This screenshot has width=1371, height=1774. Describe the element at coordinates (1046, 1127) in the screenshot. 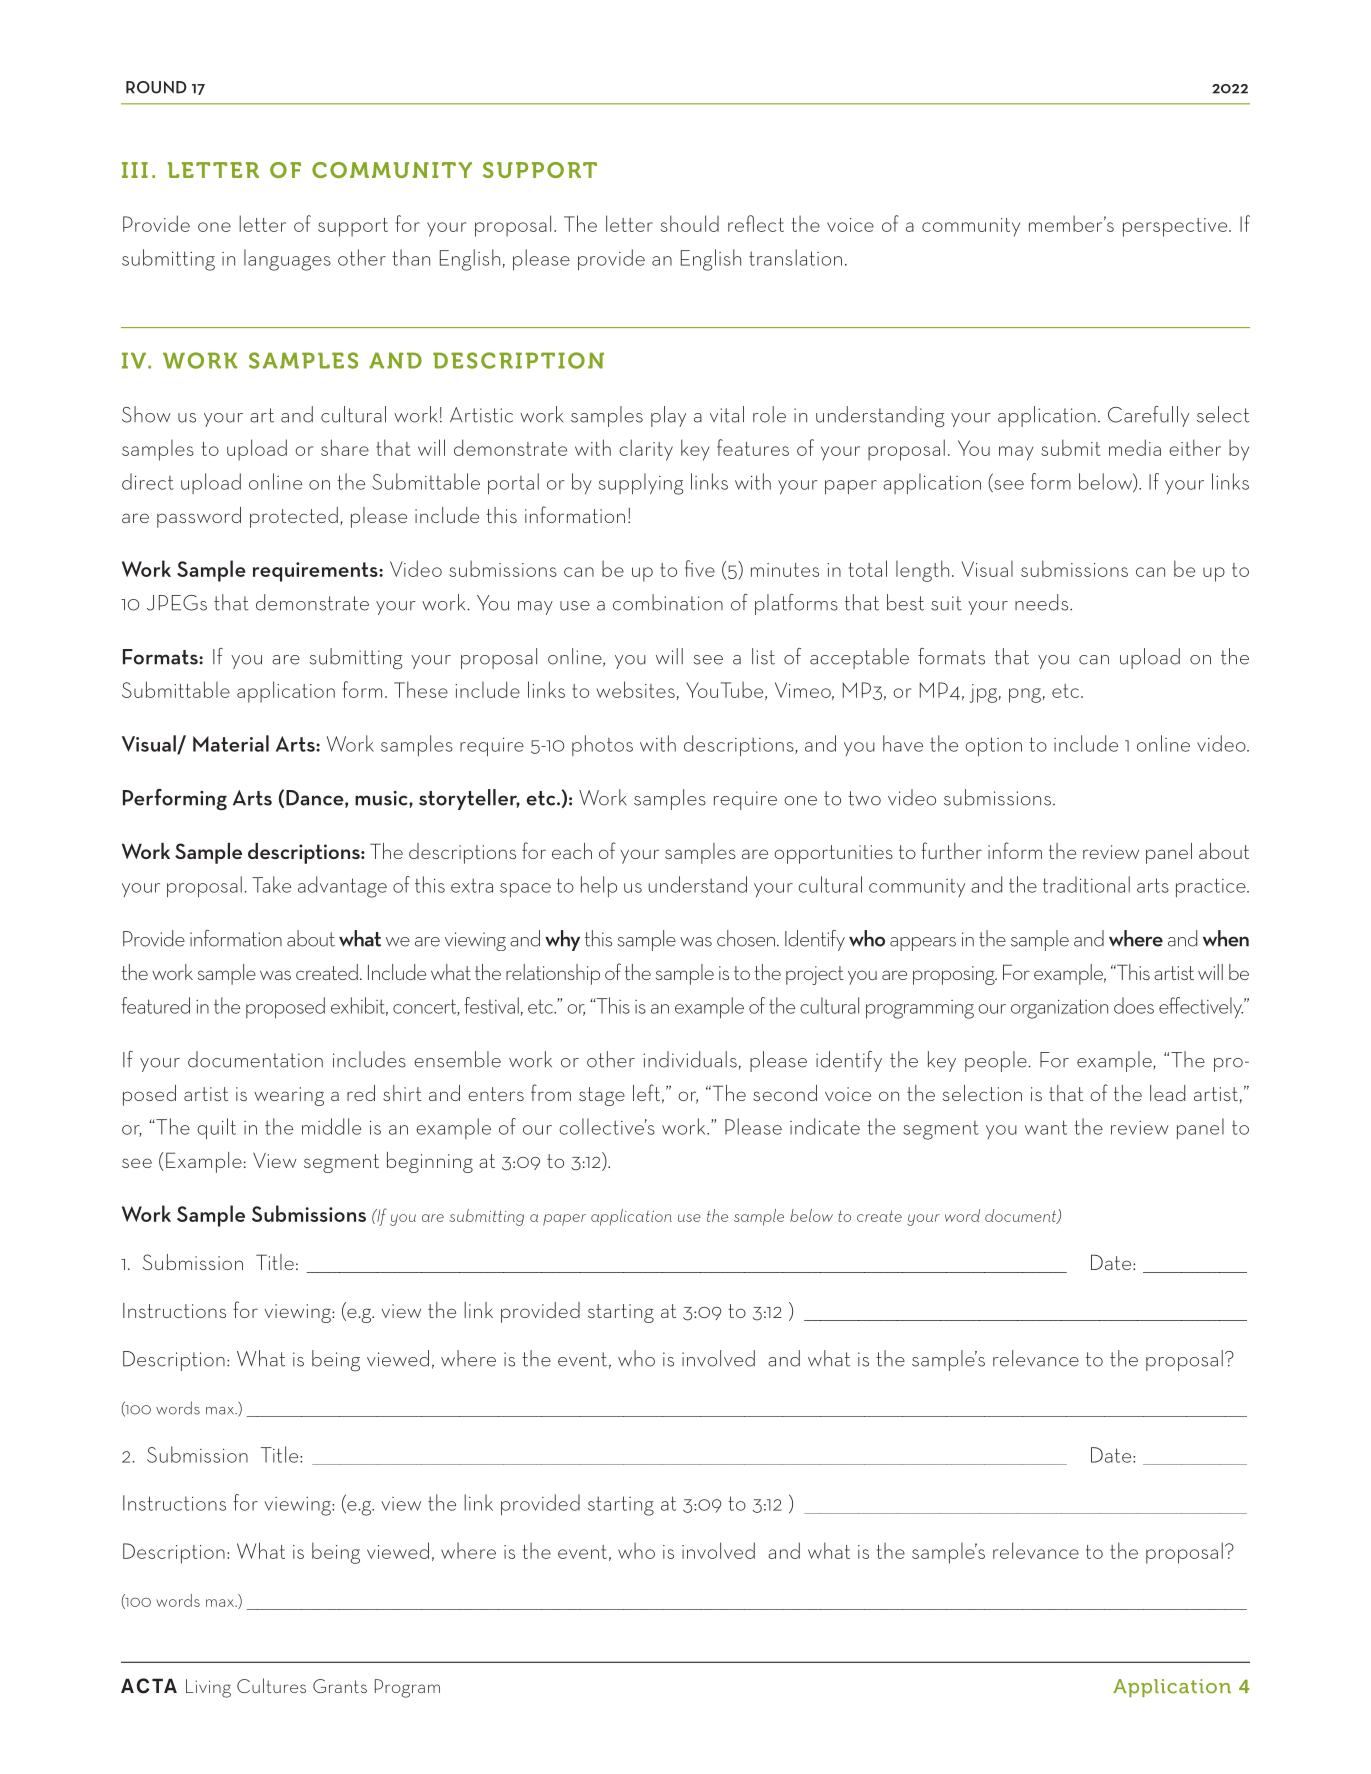

I see `want` at that location.
